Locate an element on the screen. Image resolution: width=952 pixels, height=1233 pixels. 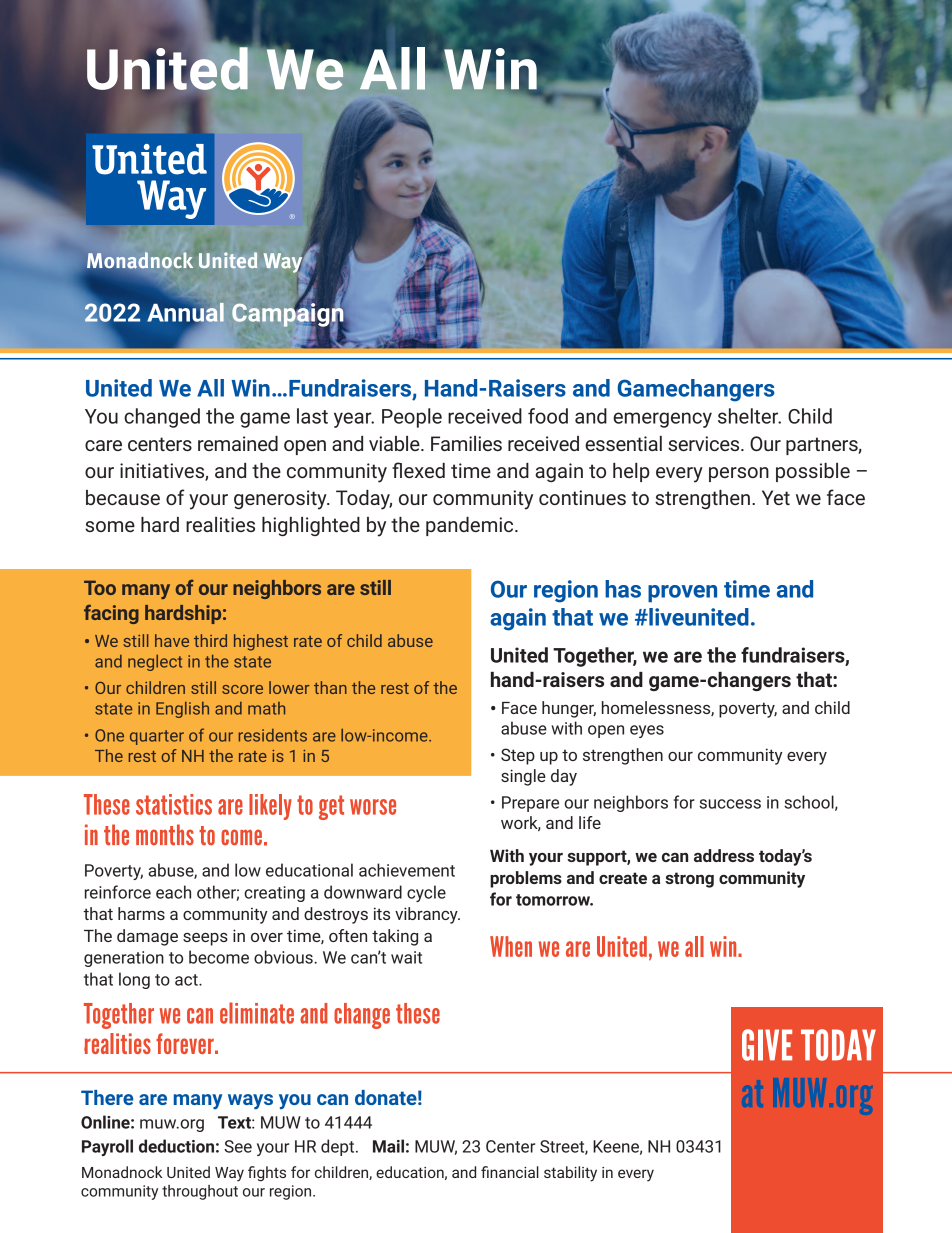
stability is located at coordinates (570, 1174).
